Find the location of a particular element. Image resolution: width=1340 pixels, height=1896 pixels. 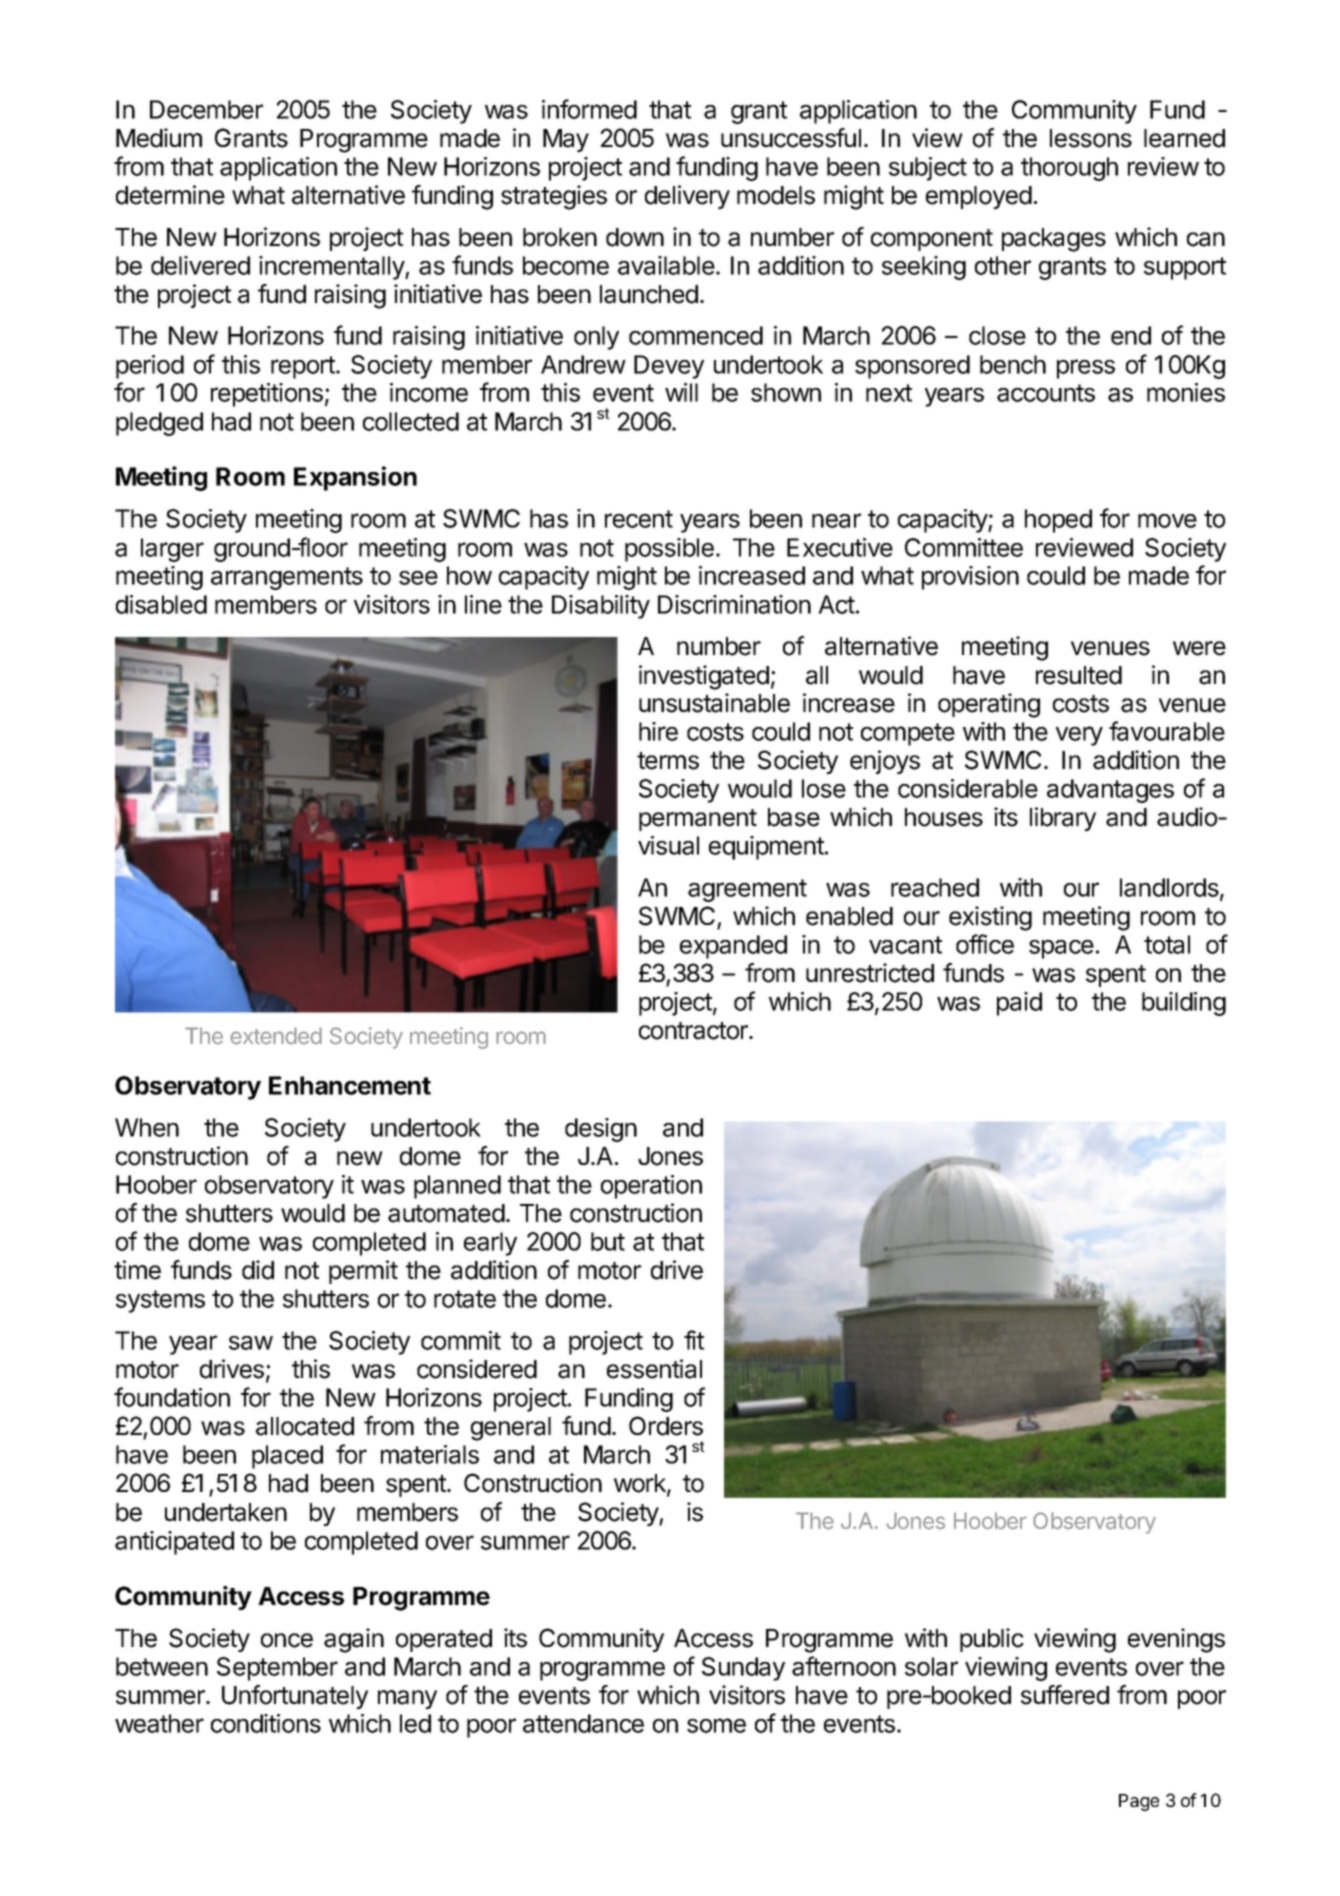

December is located at coordinates (206, 109).
